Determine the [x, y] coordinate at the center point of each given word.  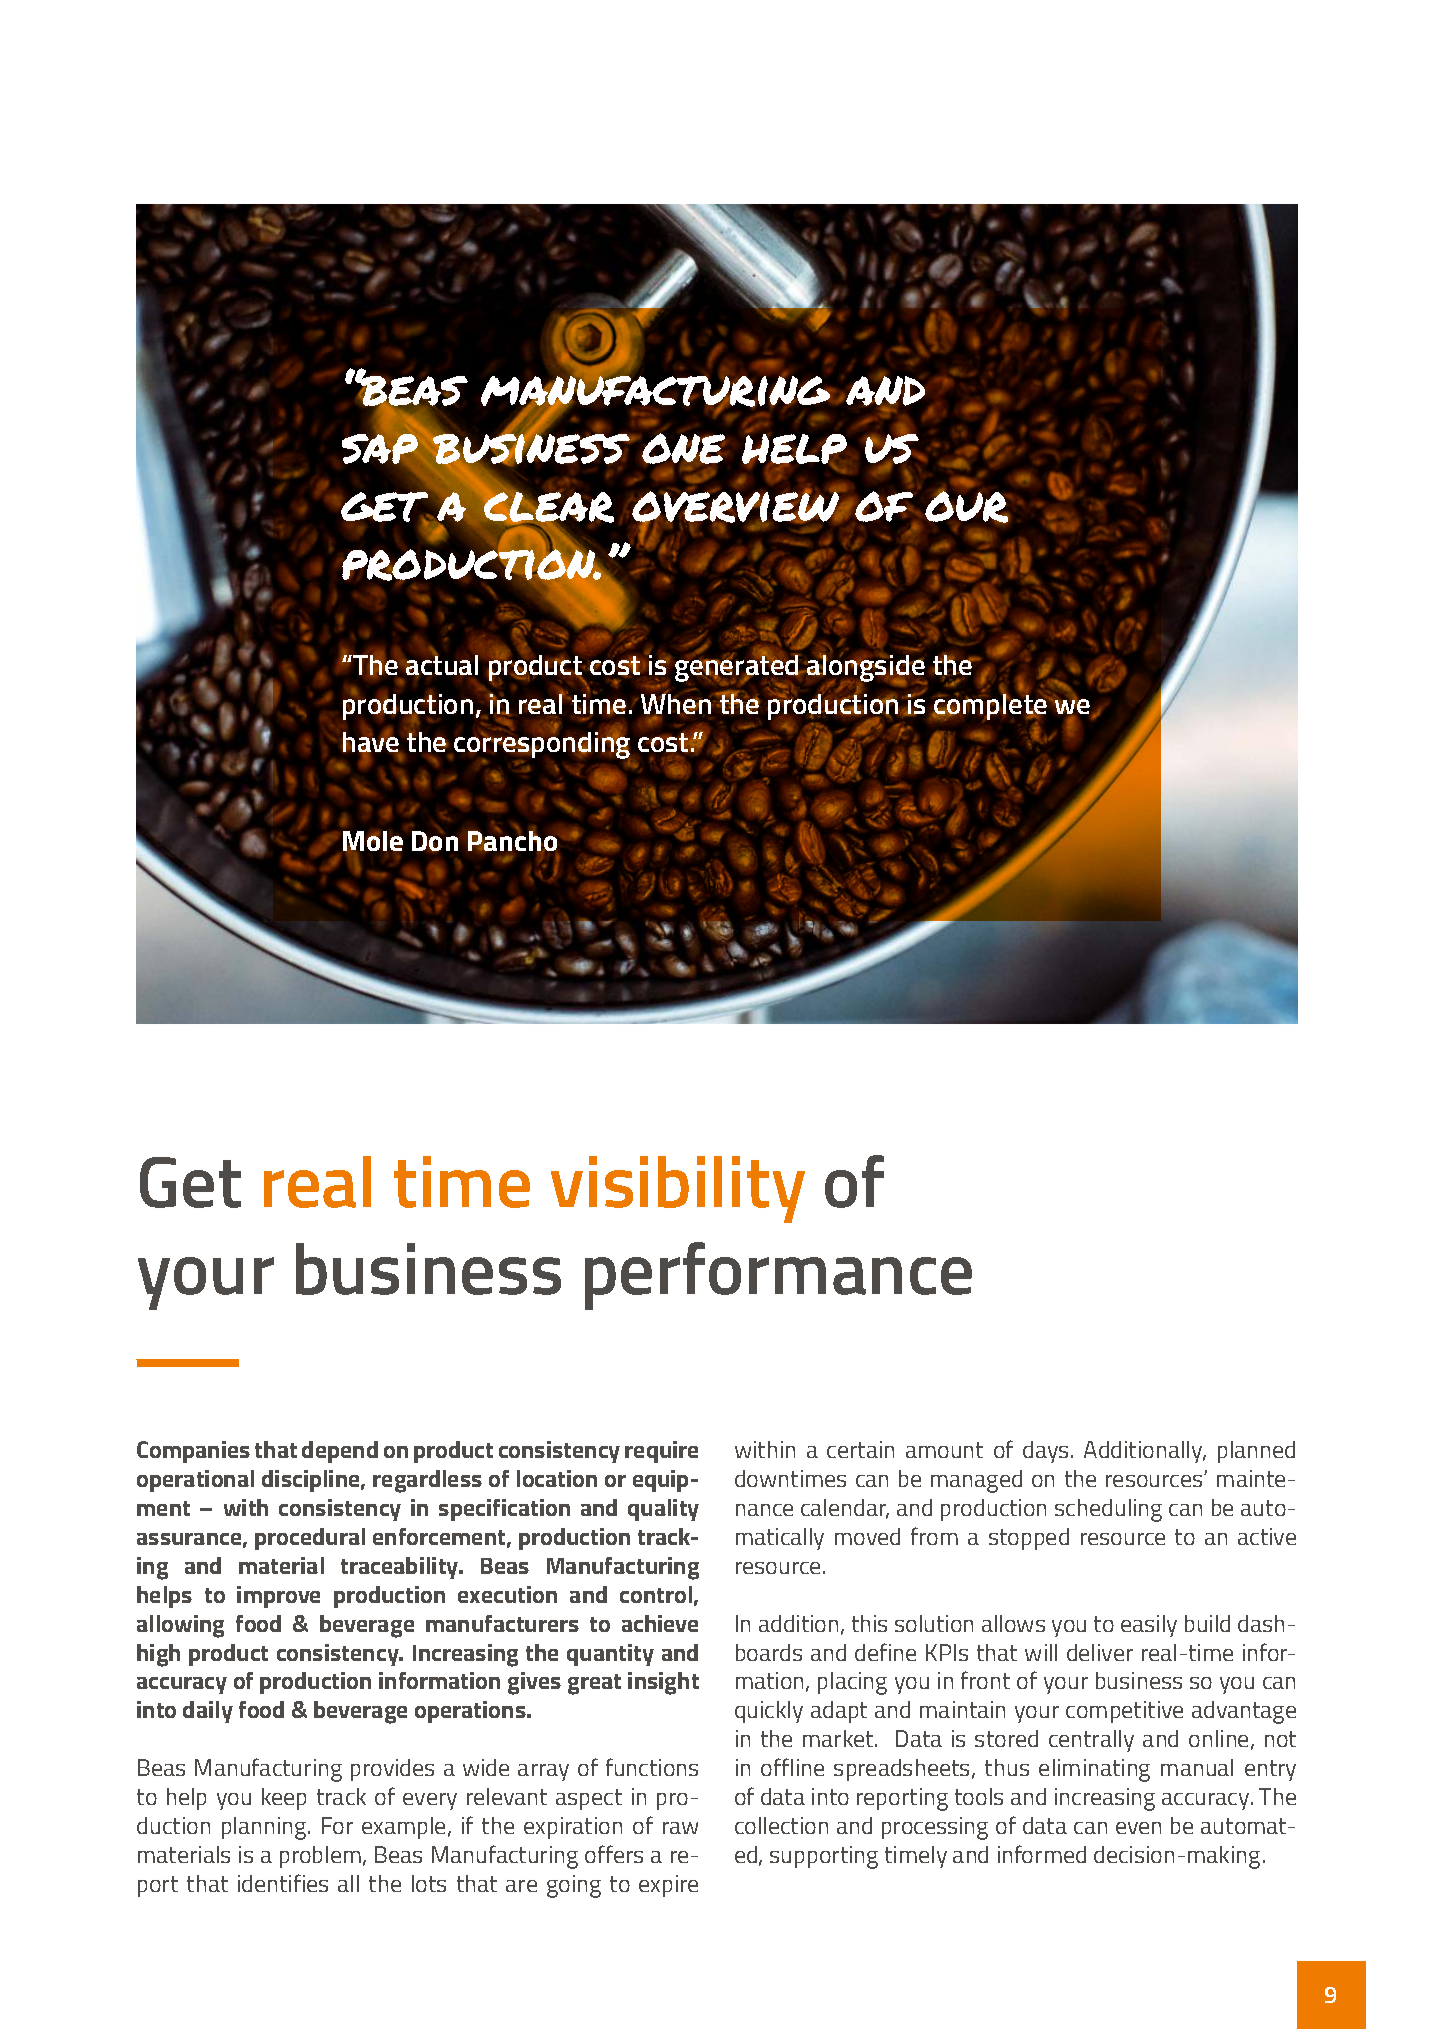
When [676, 704]
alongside [866, 669]
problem [320, 1857]
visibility [678, 1189]
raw [680, 1828]
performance [778, 1276]
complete [991, 707]
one [683, 448]
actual [442, 664]
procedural [310, 1539]
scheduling [1108, 1510]
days [1045, 1452]
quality [663, 1510]
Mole [373, 841]
